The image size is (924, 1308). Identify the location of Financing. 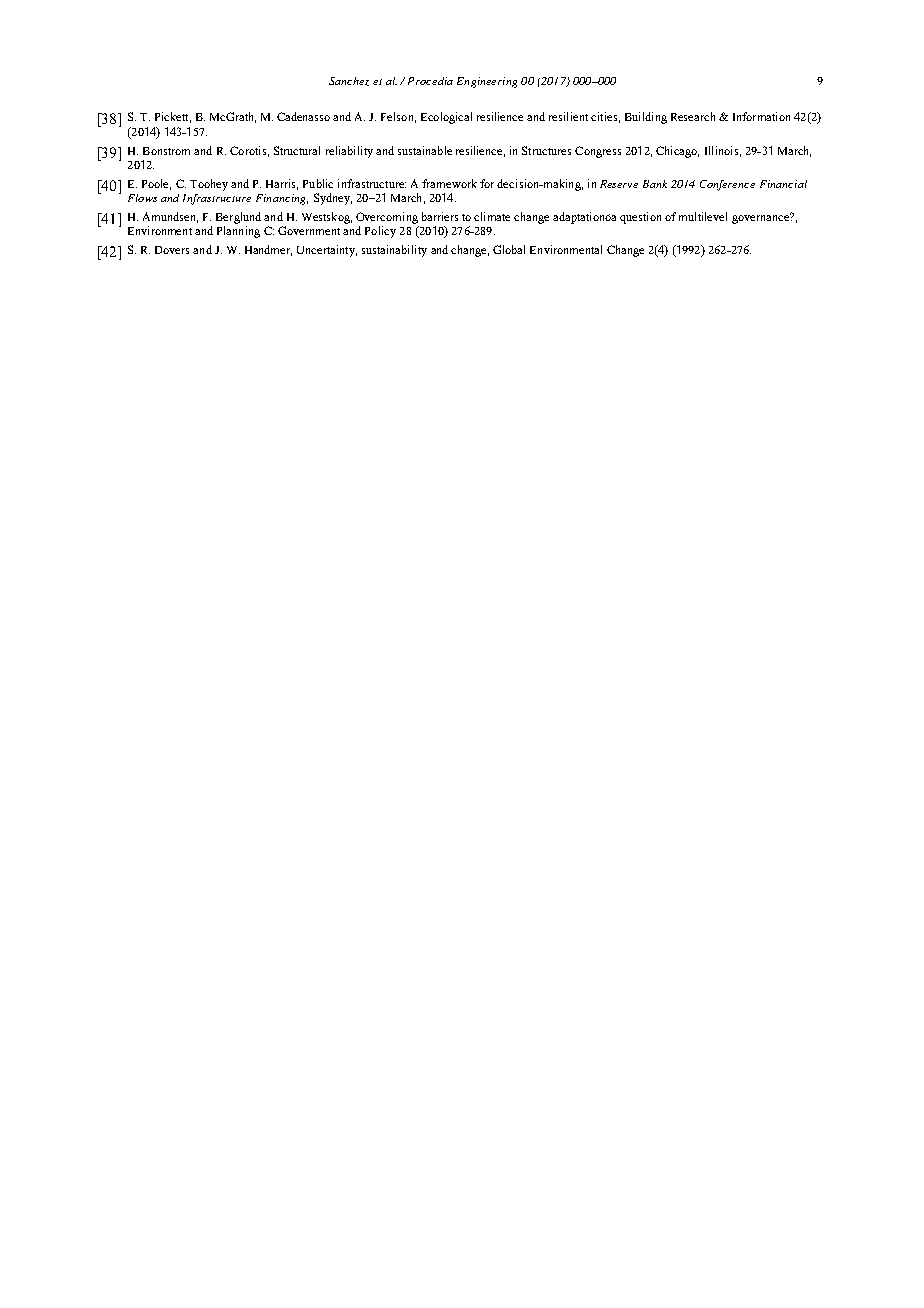
(282, 199).
